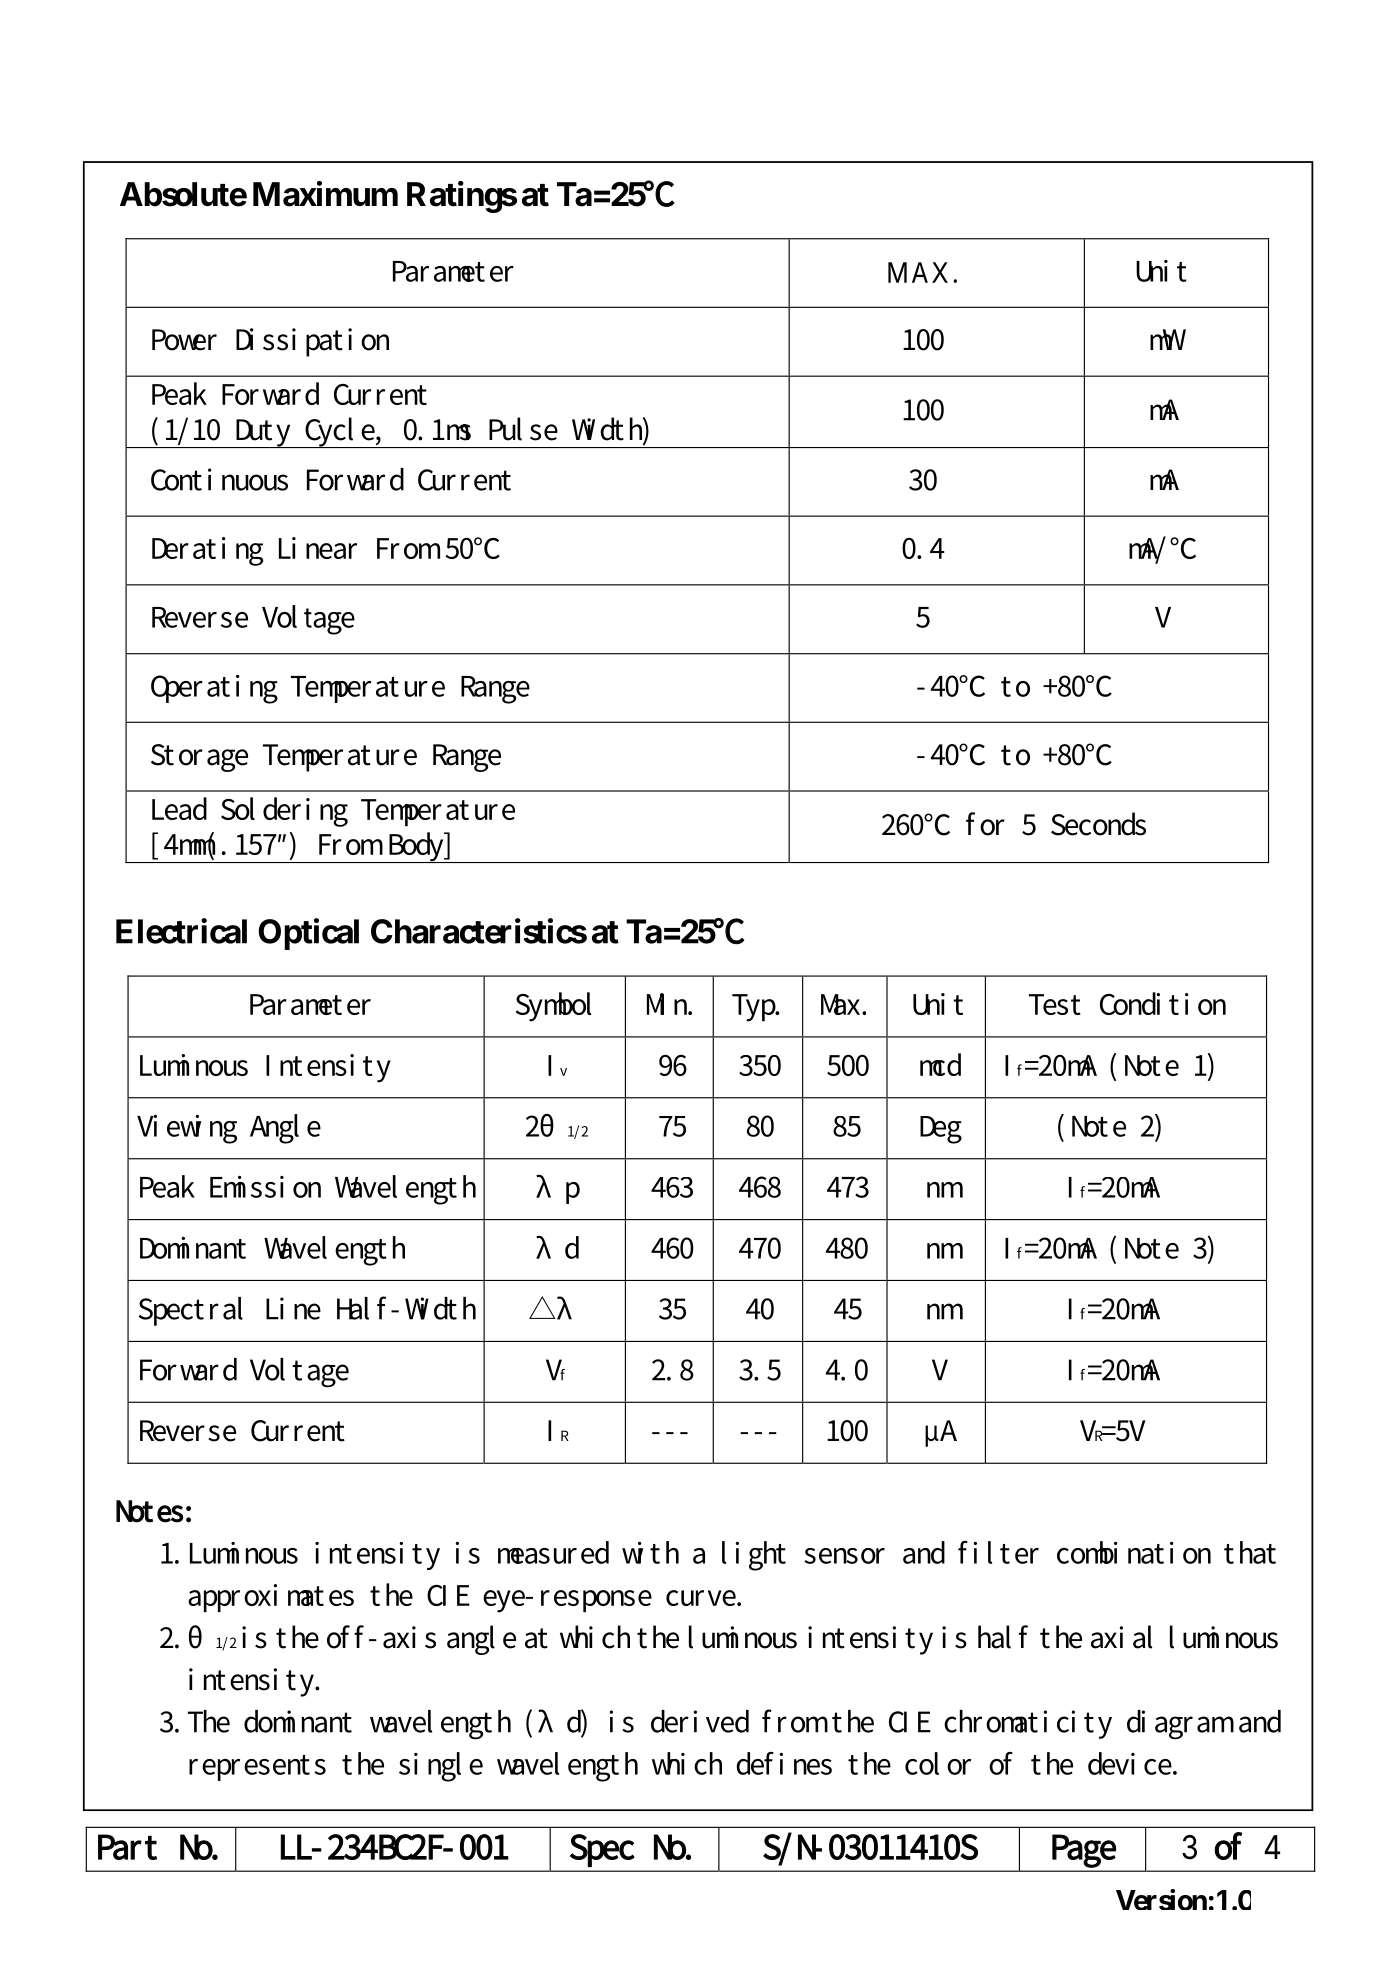 Image resolution: width=1394 pixels, height=1972 pixels. Describe the element at coordinates (1163, 1003) in the screenshot. I see `Condition` at that location.
